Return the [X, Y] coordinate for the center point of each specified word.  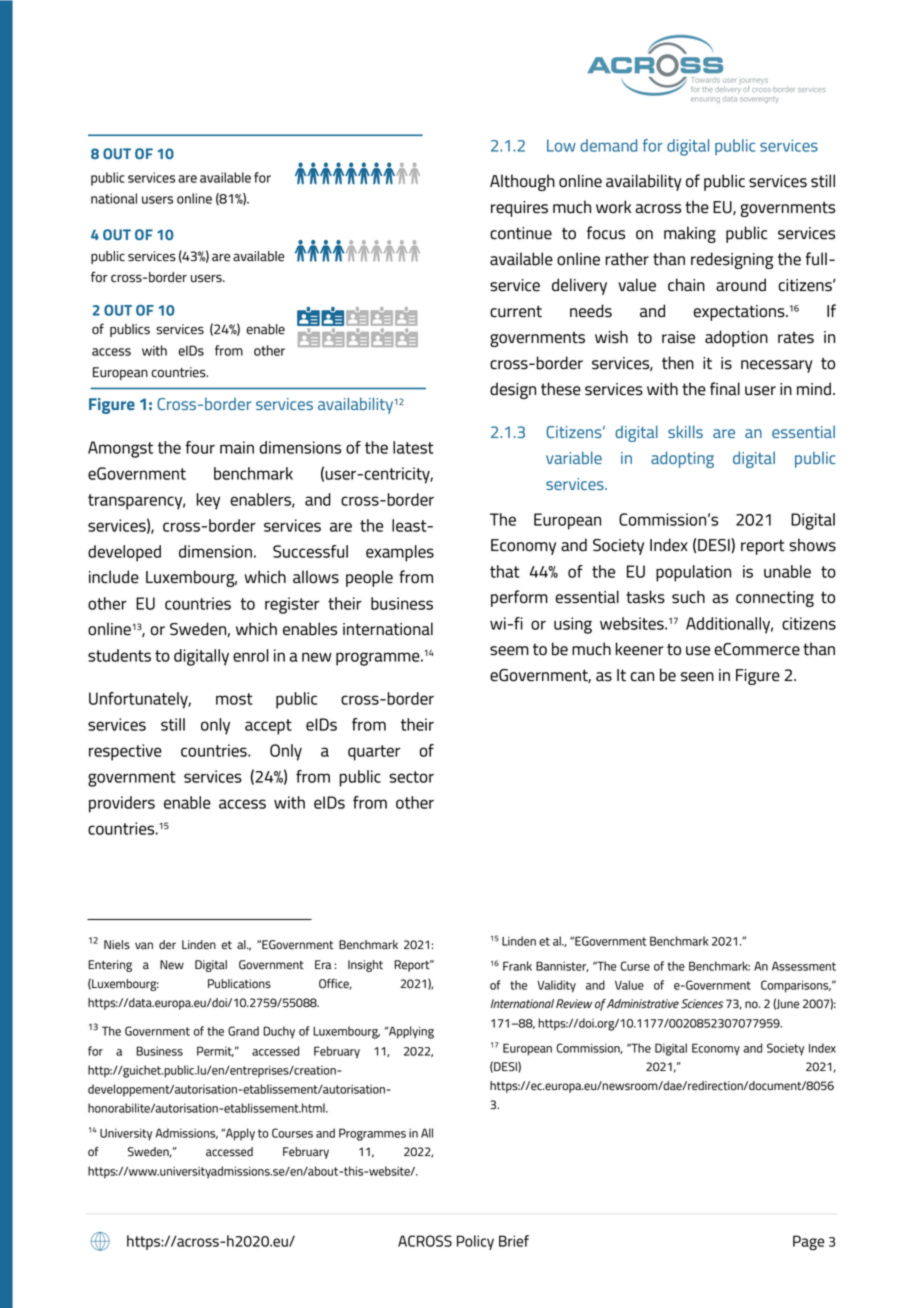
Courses [292, 1133]
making [690, 234]
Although [522, 182]
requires [519, 209]
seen [697, 677]
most [234, 699]
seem [509, 651]
